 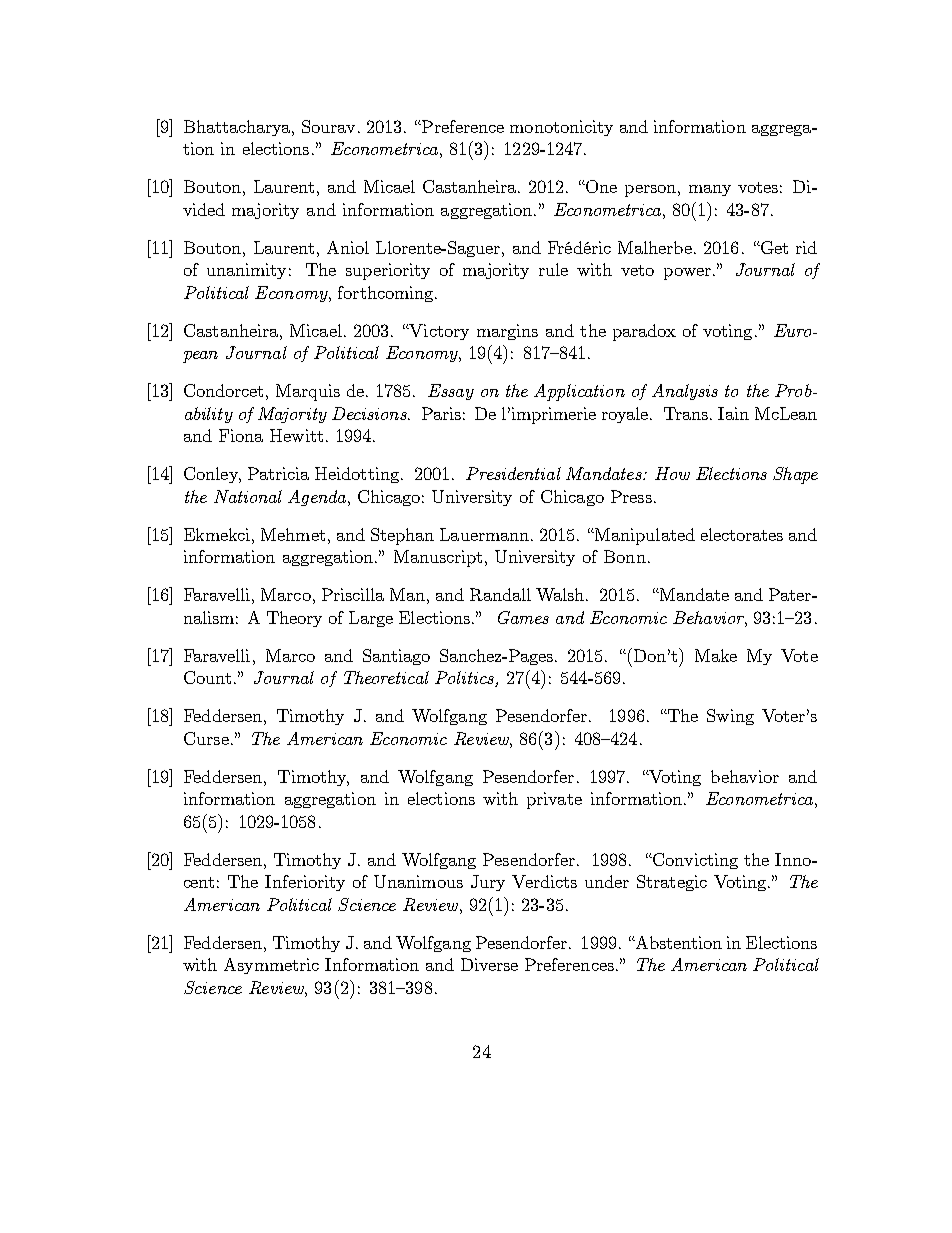 I want to click on Patricia, so click(x=278, y=473).
